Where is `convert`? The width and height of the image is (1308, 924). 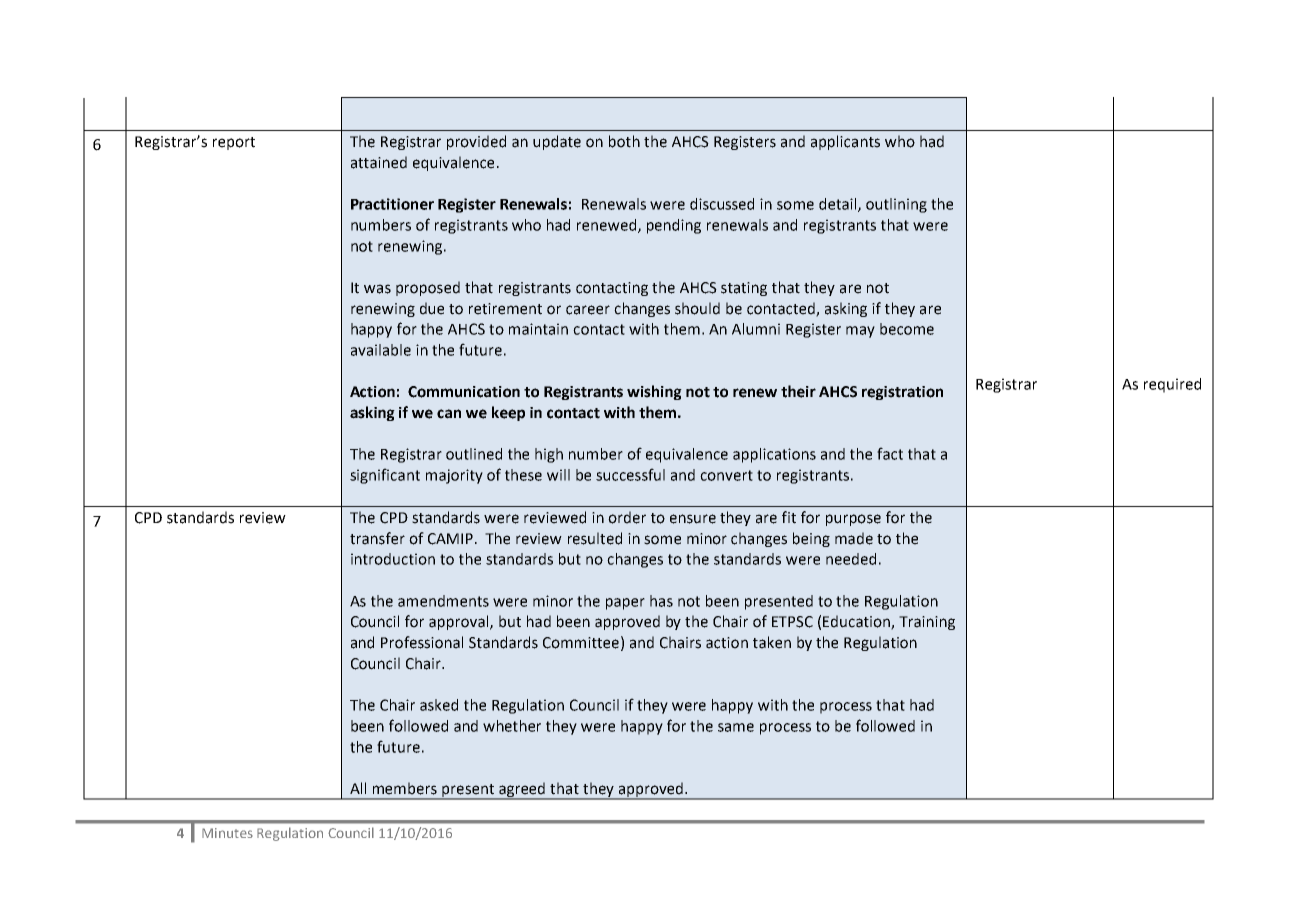 convert is located at coordinates (726, 475).
